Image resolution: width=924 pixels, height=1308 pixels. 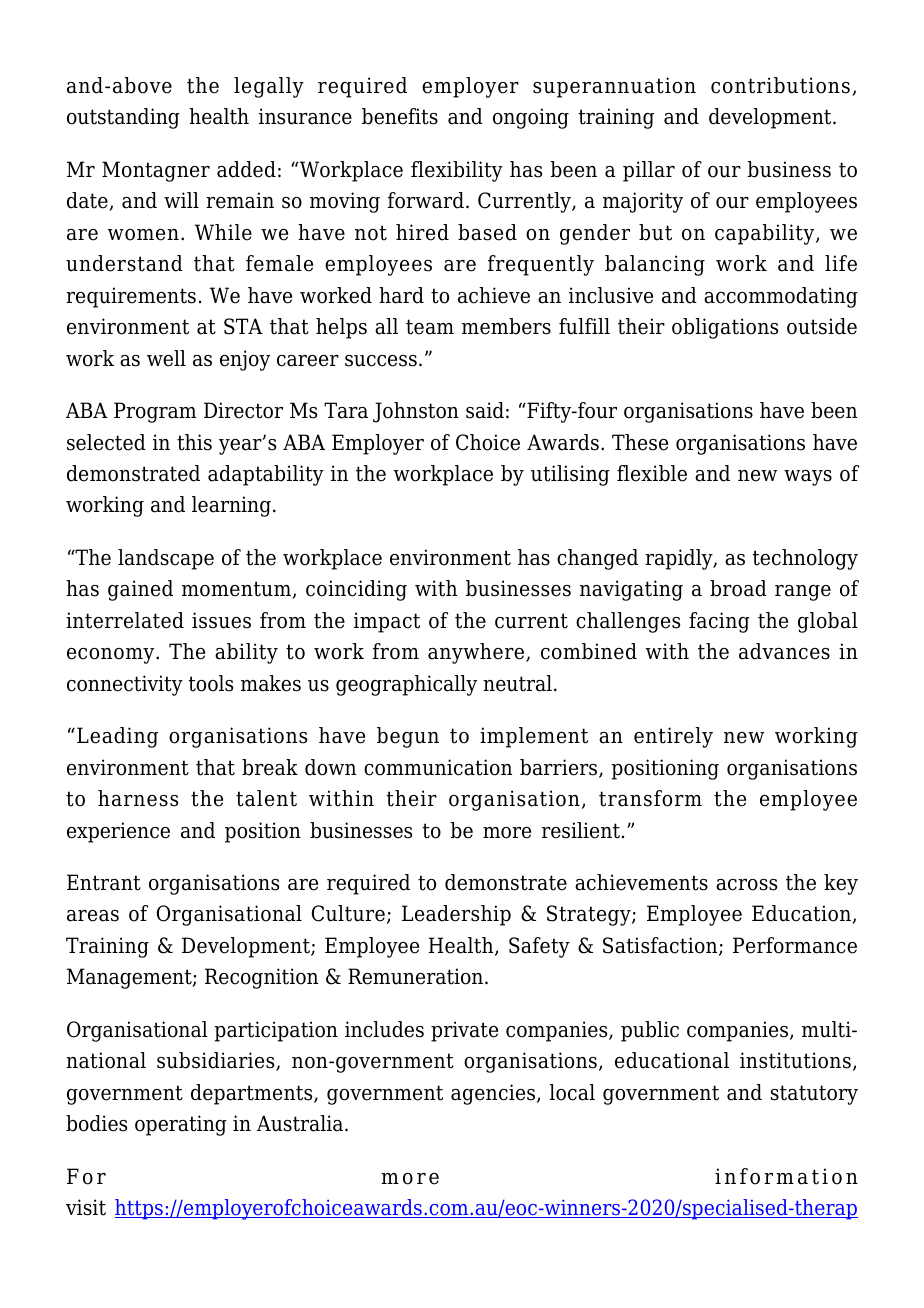 What do you see at coordinates (780, 85) in the screenshot?
I see `contributions` at bounding box center [780, 85].
